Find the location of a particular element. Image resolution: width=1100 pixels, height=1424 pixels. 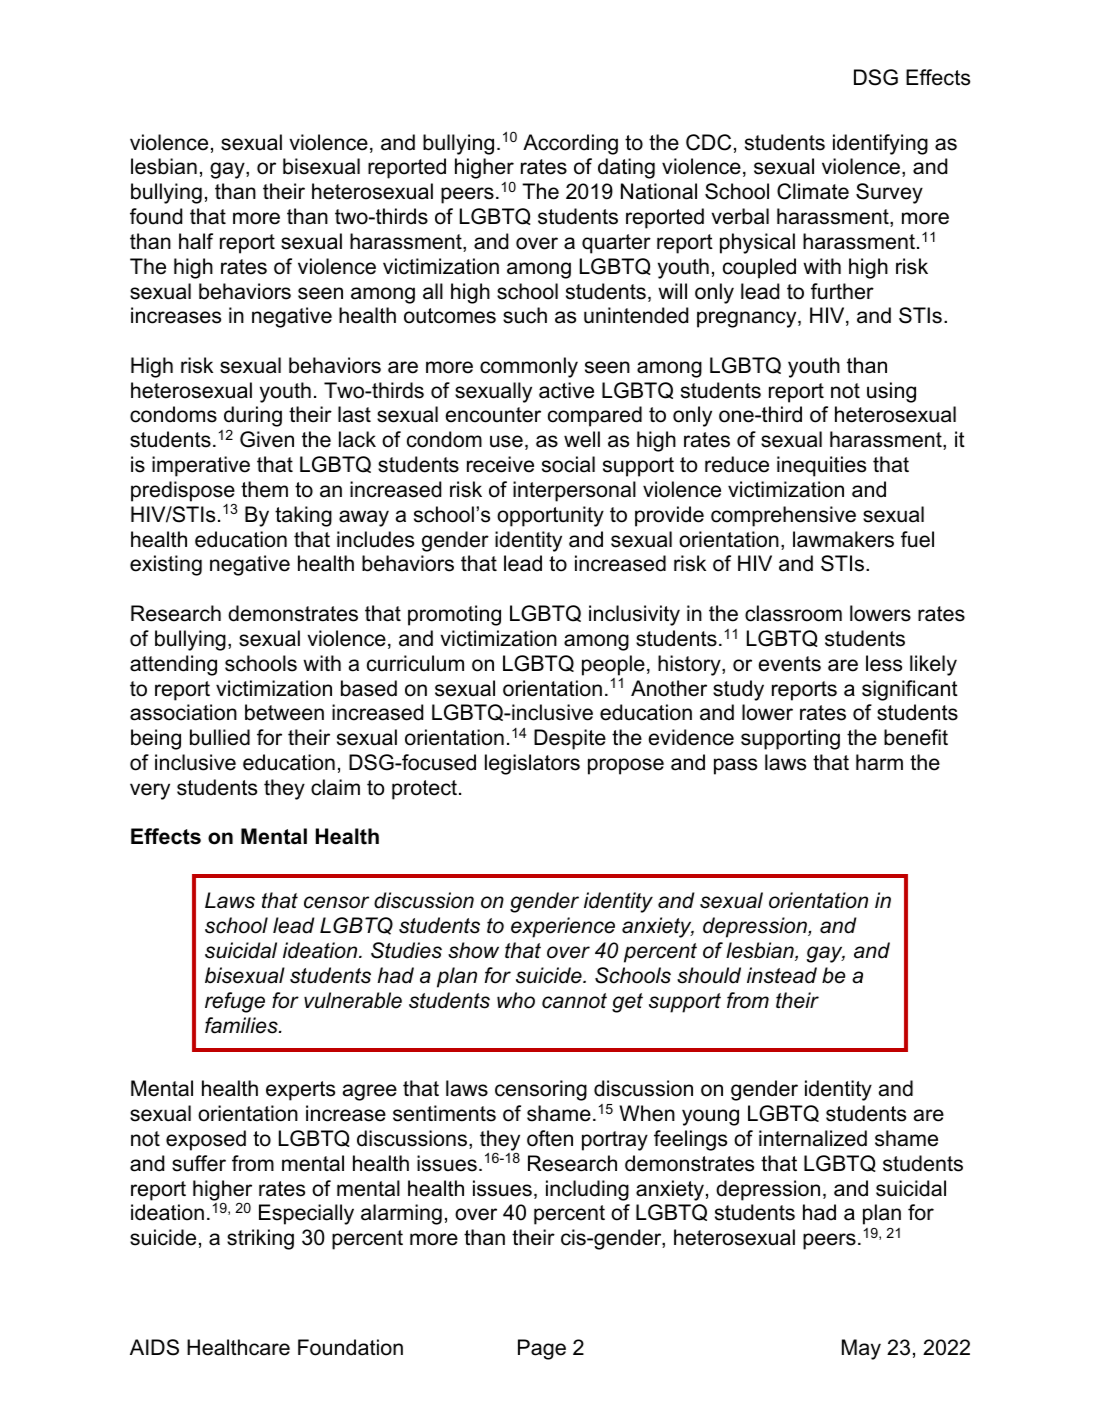

May is located at coordinates (861, 1349).
